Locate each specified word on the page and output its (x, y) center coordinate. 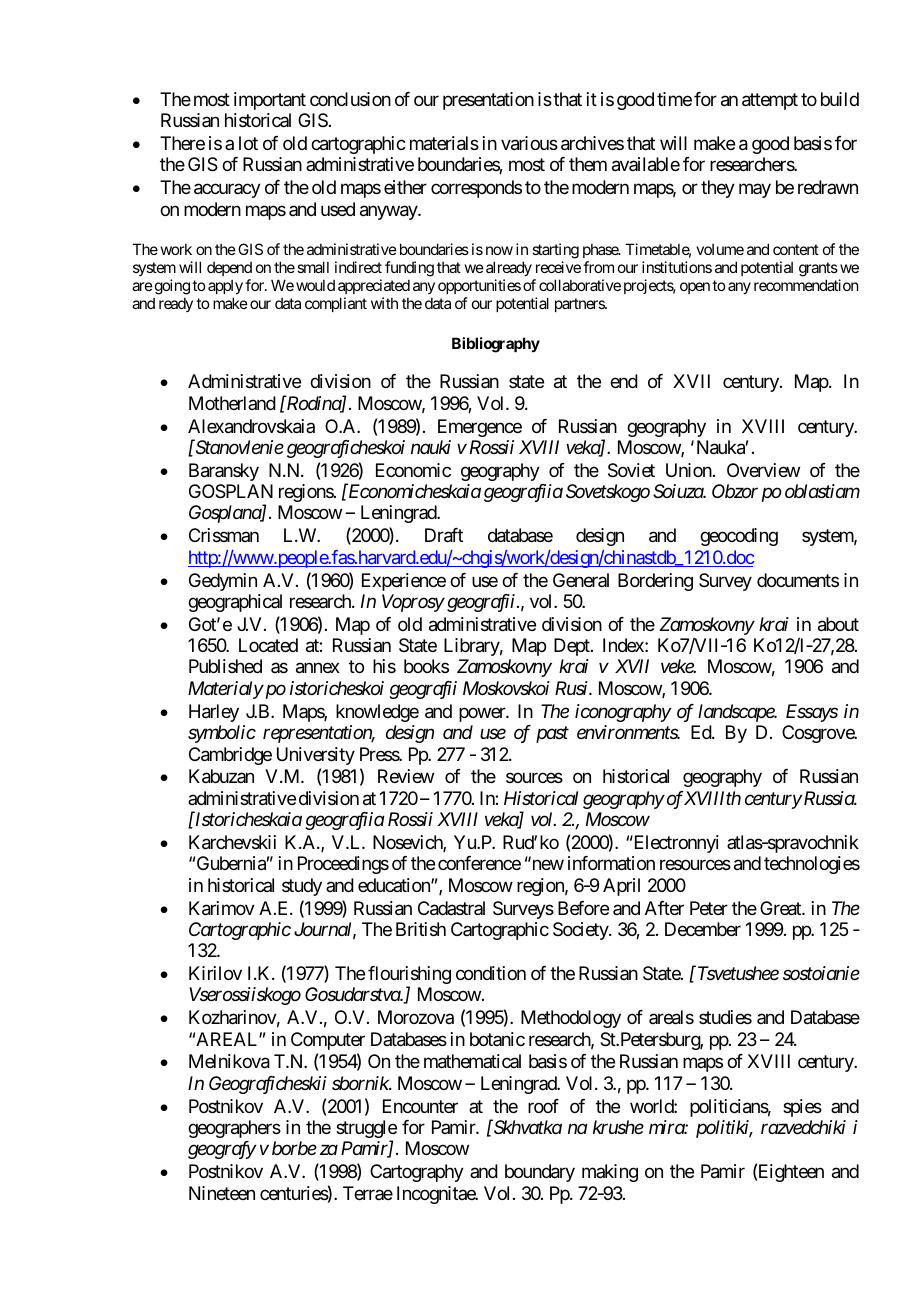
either (405, 187)
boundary (540, 1173)
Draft (444, 535)
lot (248, 143)
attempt (770, 101)
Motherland (232, 403)
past (552, 735)
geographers (234, 1129)
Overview (763, 470)
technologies (812, 865)
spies (802, 1108)
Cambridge (230, 756)
